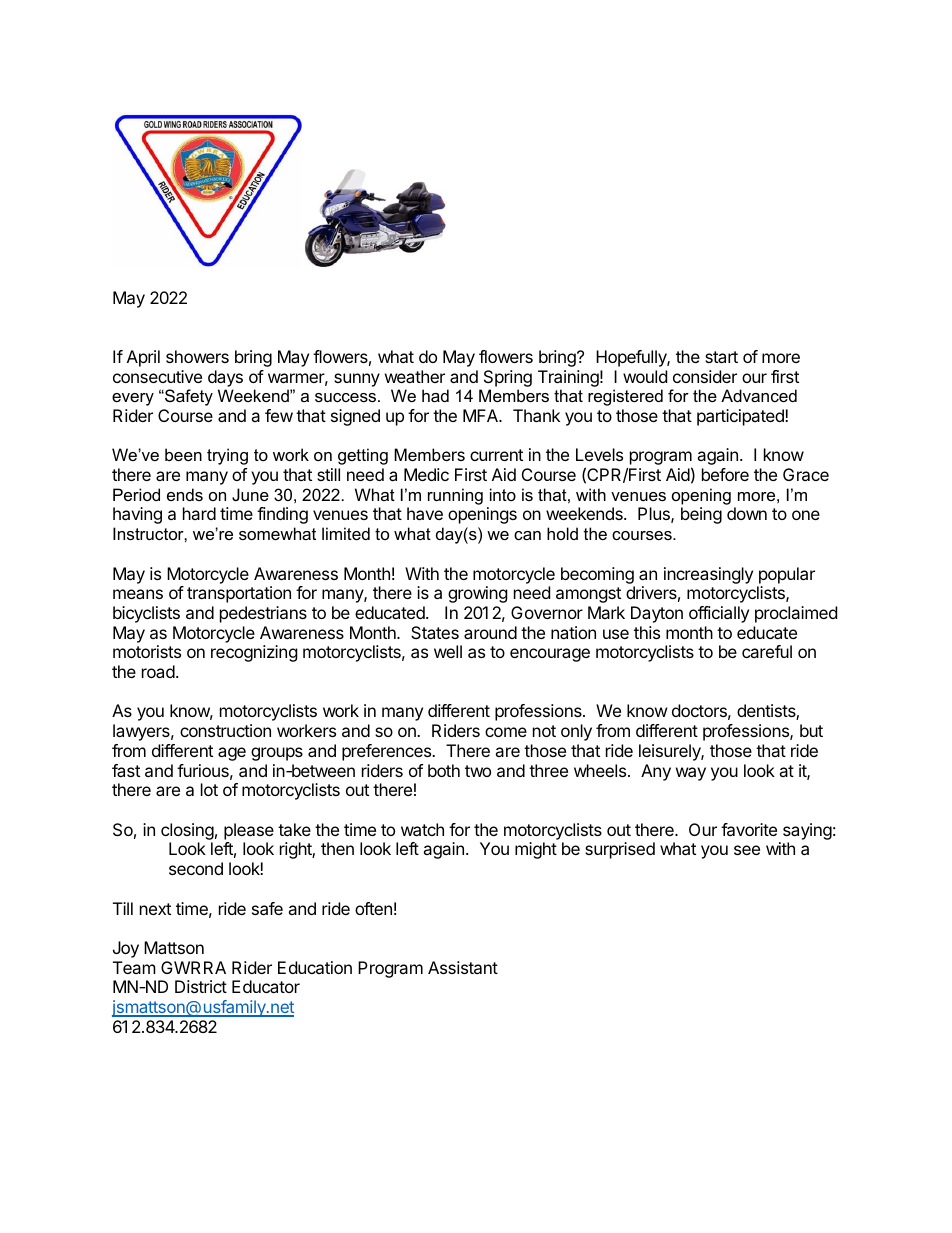 Image resolution: width=952 pixels, height=1233 pixels. Describe the element at coordinates (508, 378) in the screenshot. I see `Spring` at that location.
